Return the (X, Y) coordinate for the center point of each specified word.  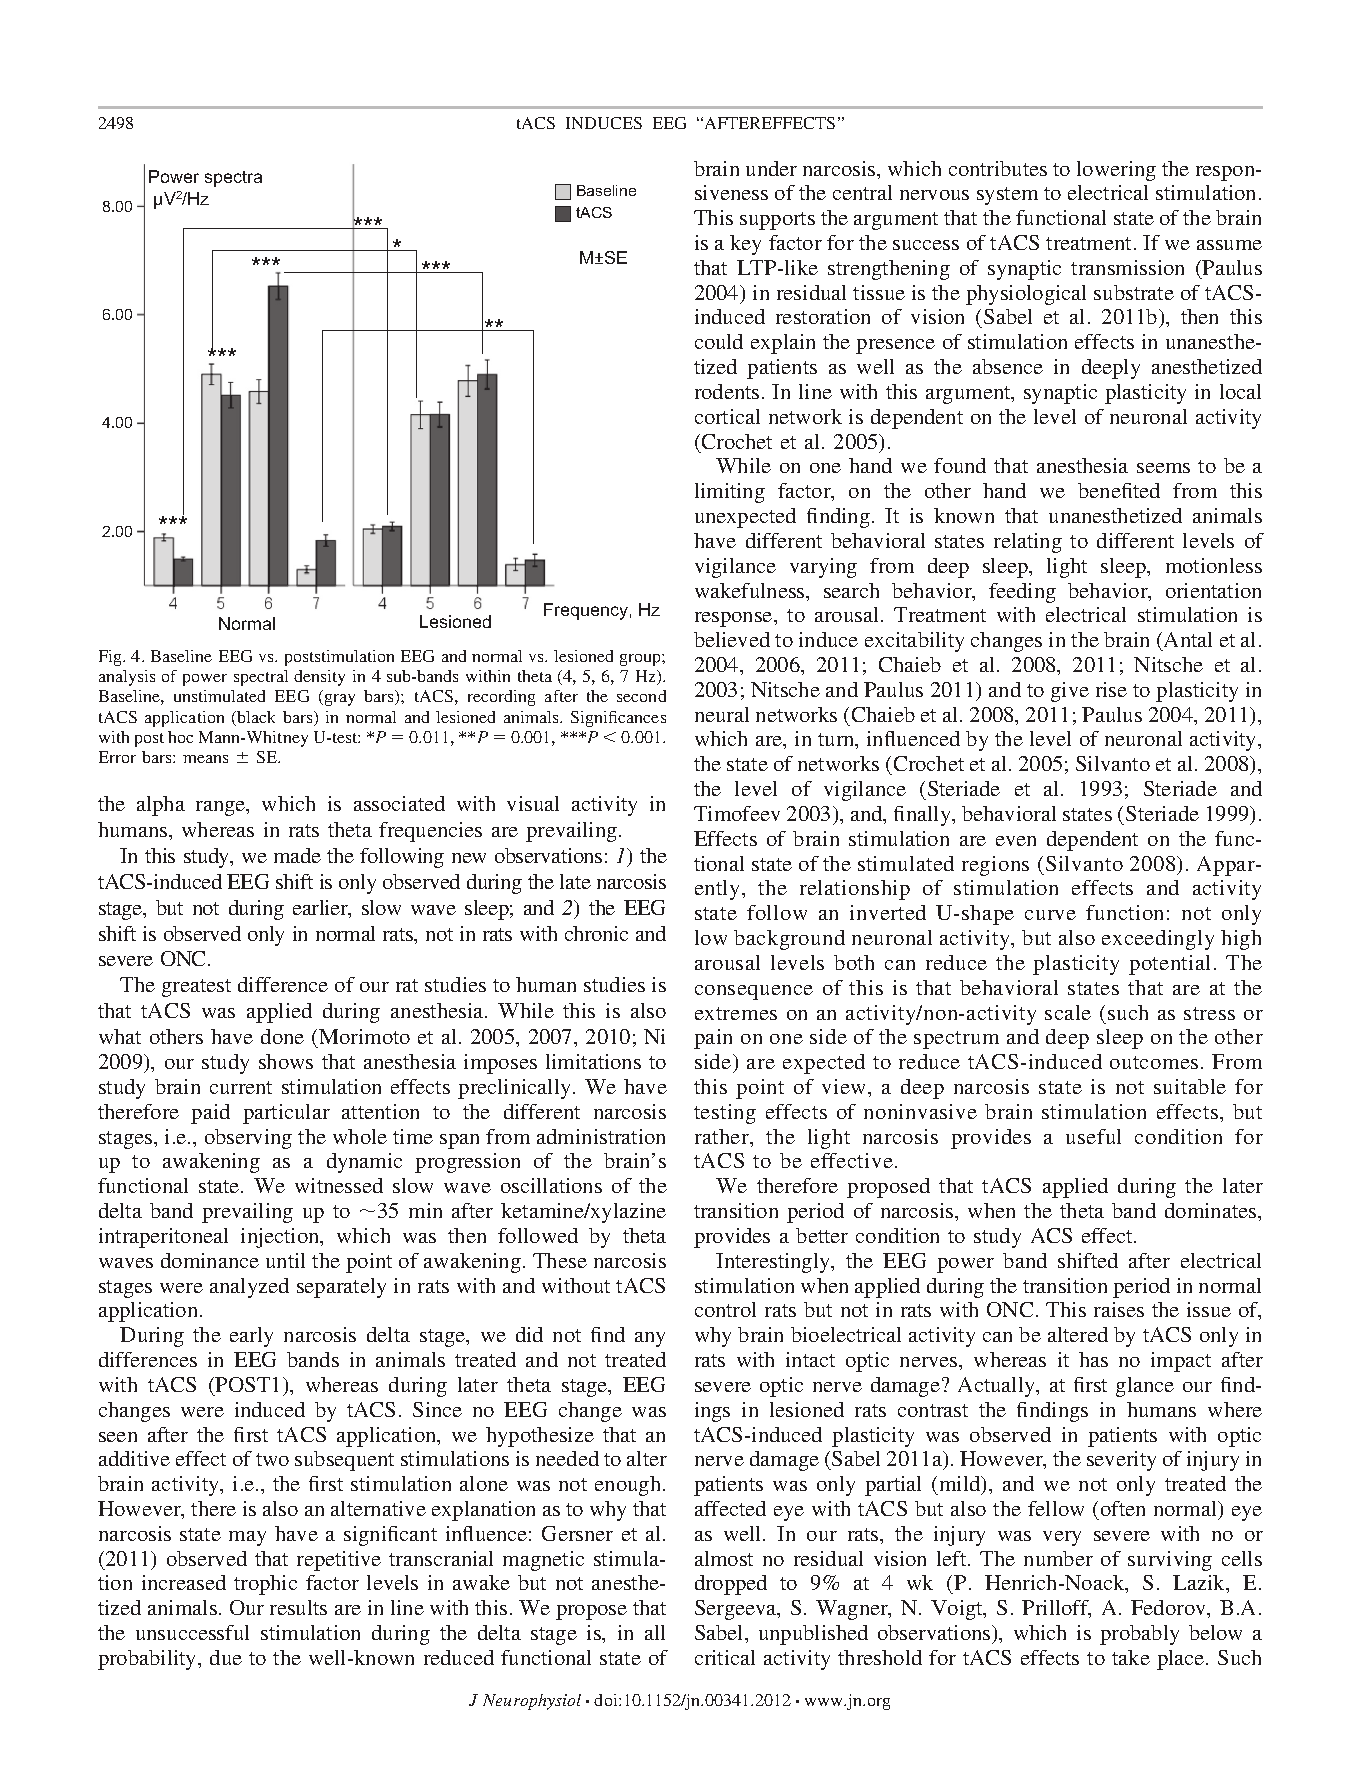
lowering (1116, 171)
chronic (596, 933)
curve (1050, 915)
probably (1139, 1635)
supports (777, 221)
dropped (731, 1585)
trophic (265, 1585)
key (745, 245)
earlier (321, 909)
